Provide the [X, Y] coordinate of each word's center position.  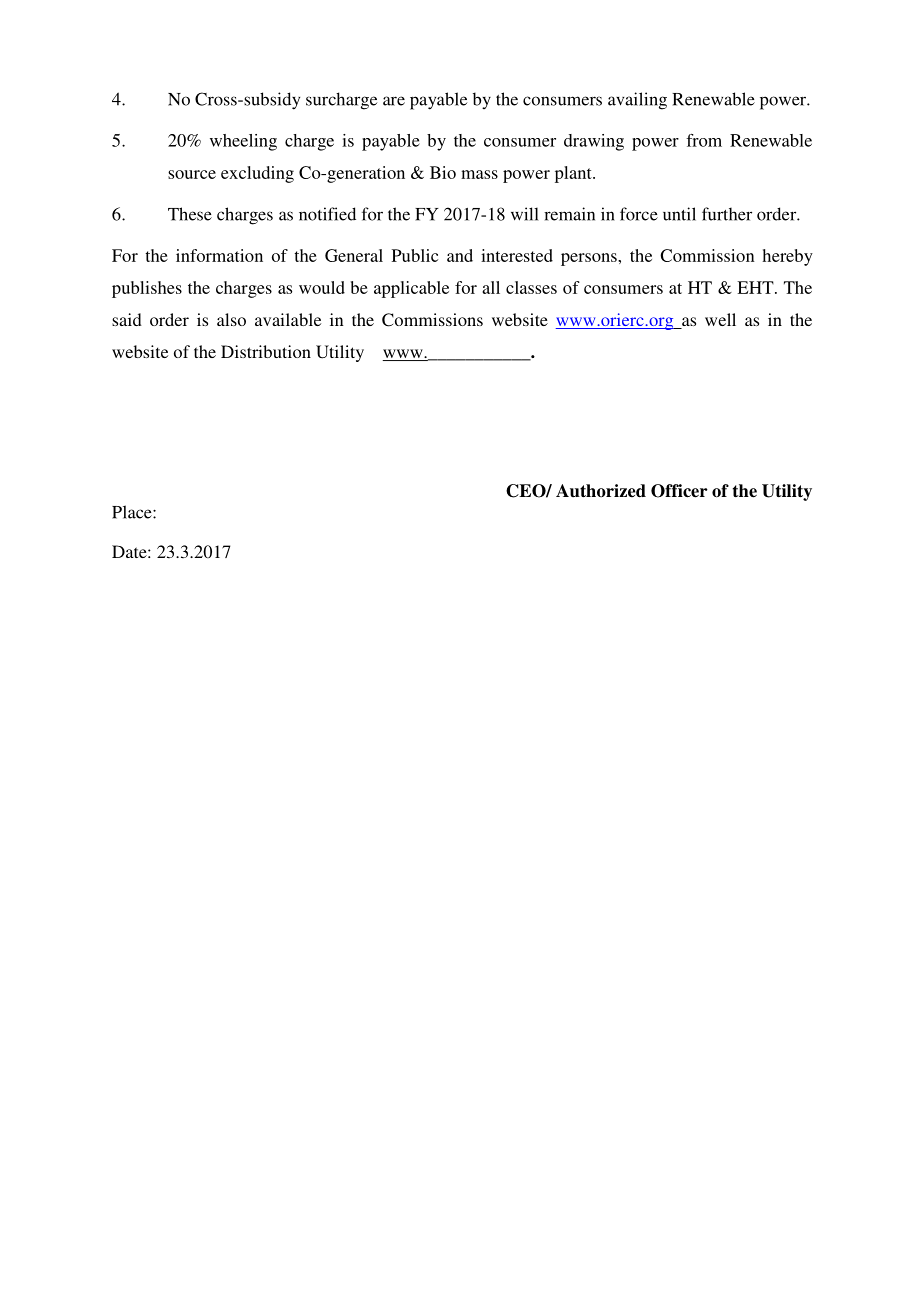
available [288, 319]
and [460, 255]
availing [637, 101]
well [720, 319]
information [219, 255]
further [727, 214]
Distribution [266, 351]
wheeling [243, 142]
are [394, 101]
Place [133, 512]
